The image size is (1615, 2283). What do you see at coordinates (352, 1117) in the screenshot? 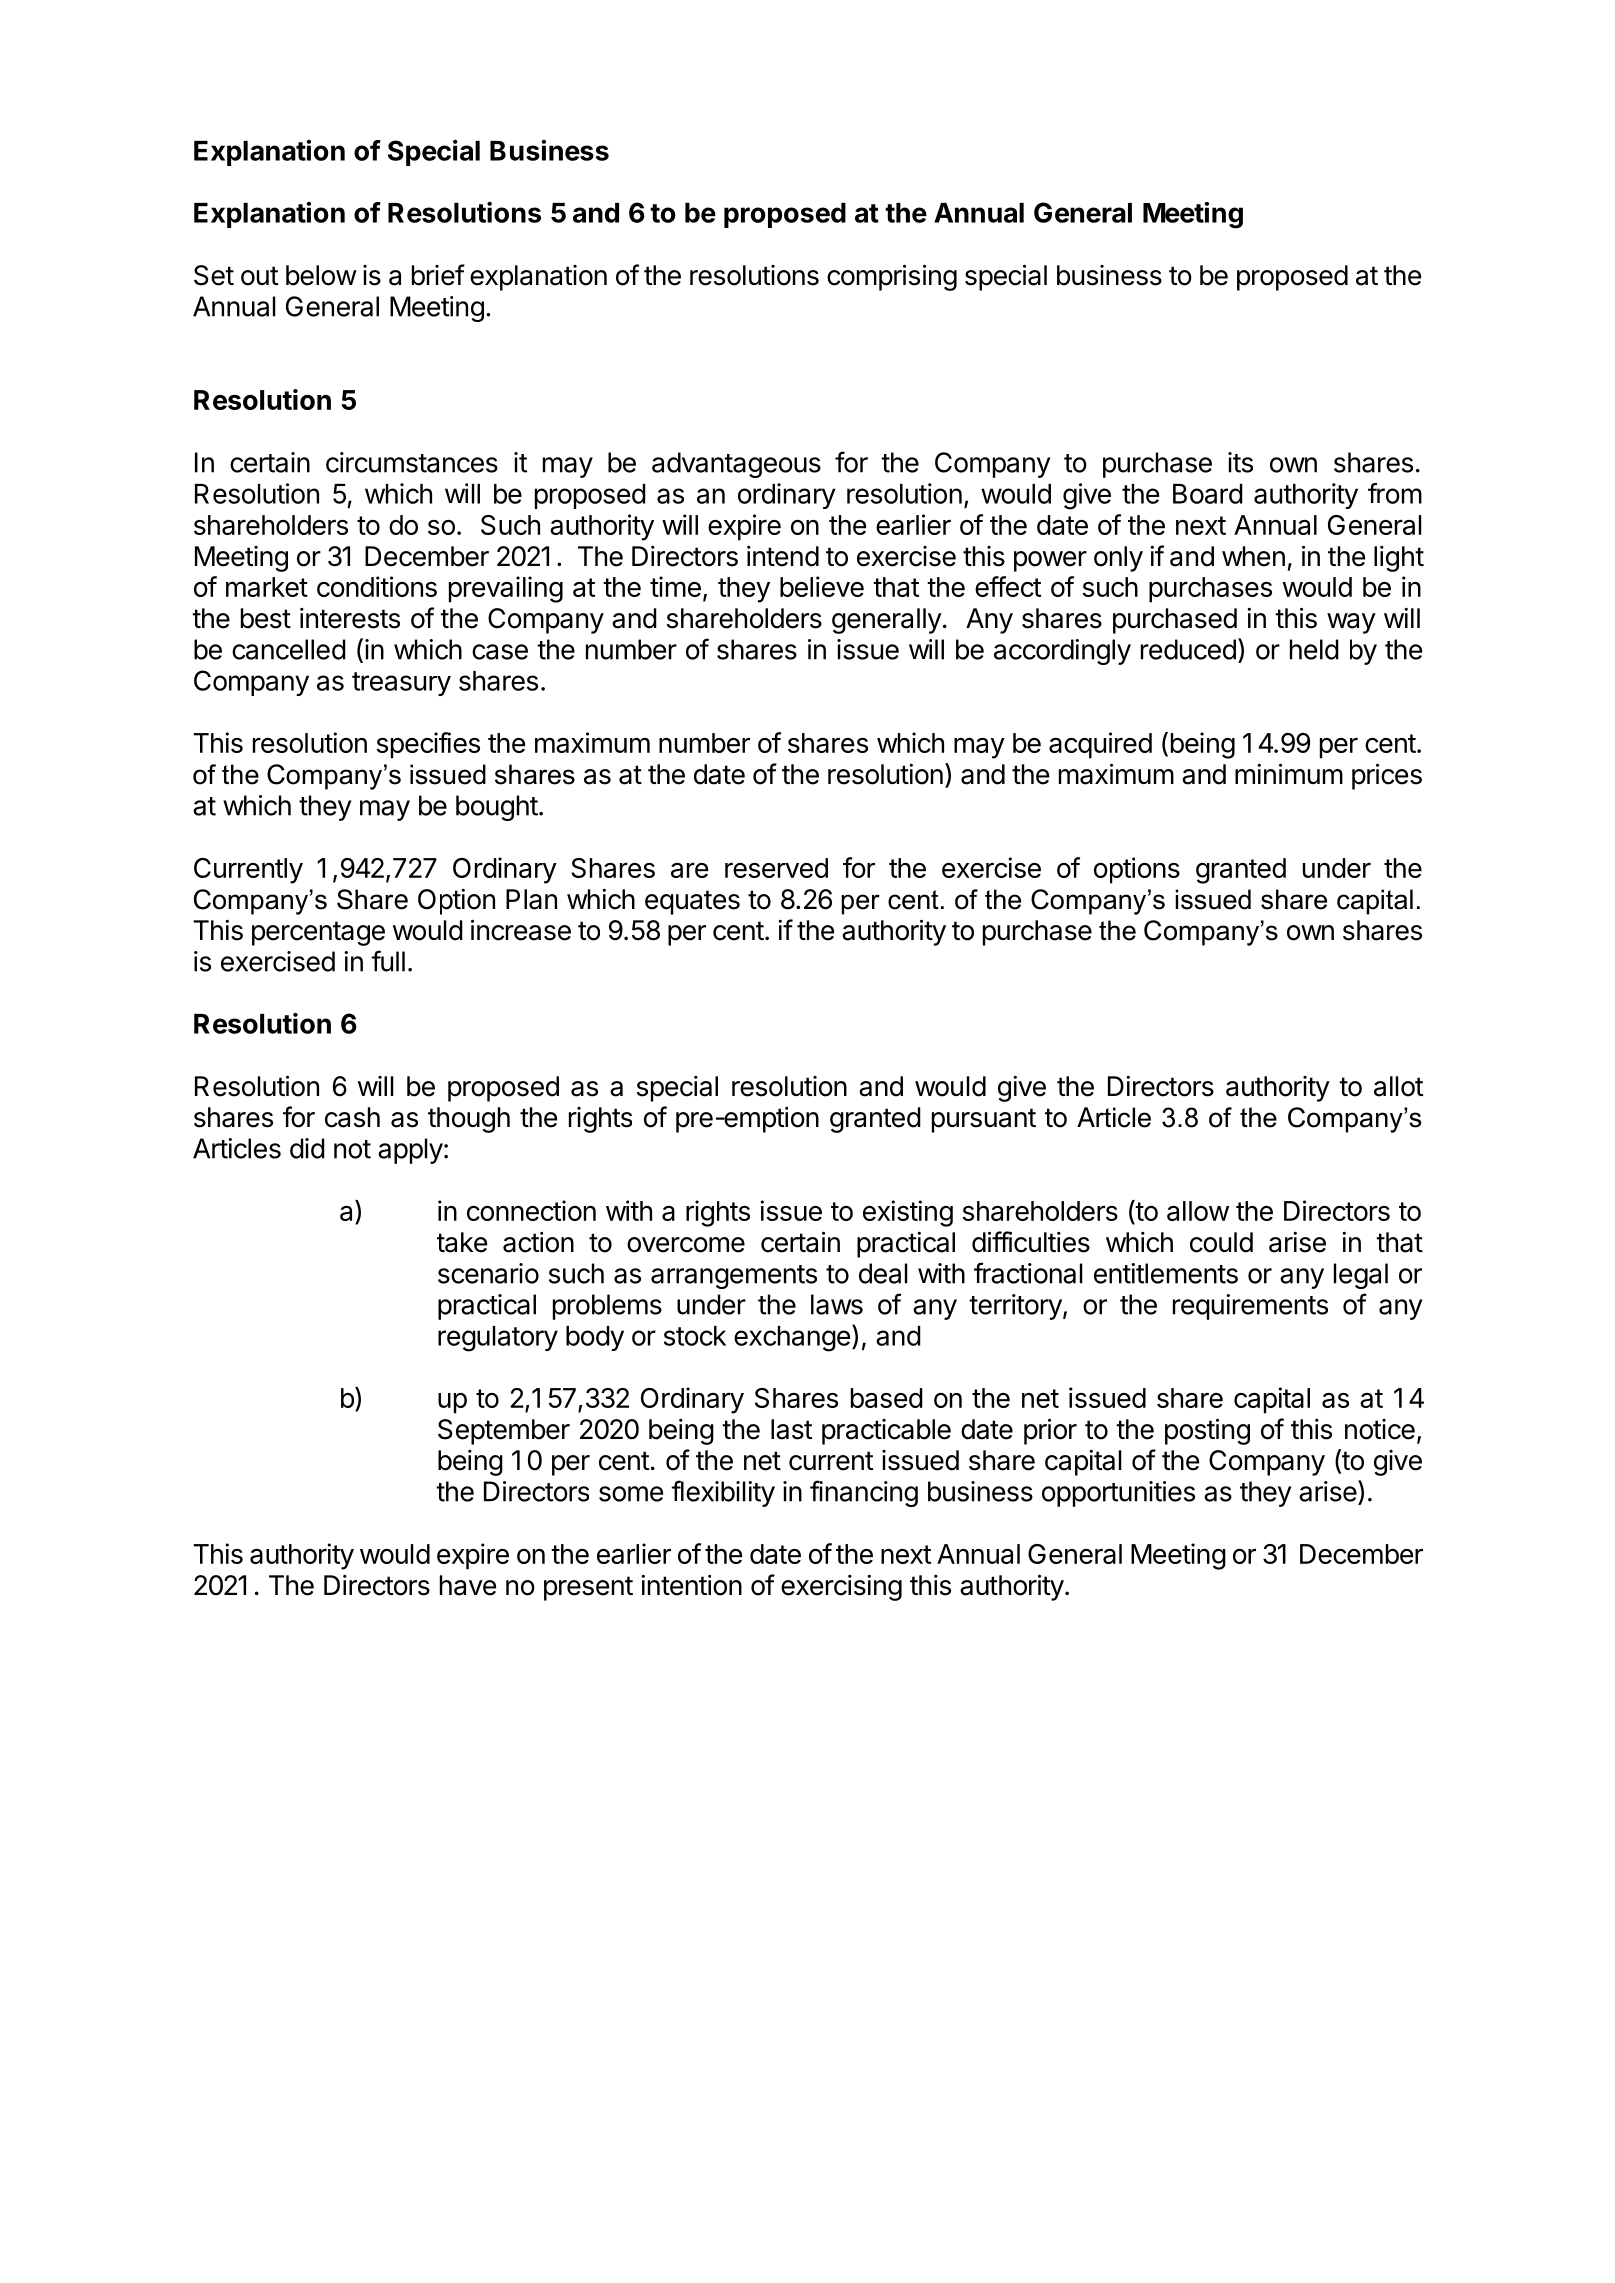
I see `cash` at bounding box center [352, 1117].
